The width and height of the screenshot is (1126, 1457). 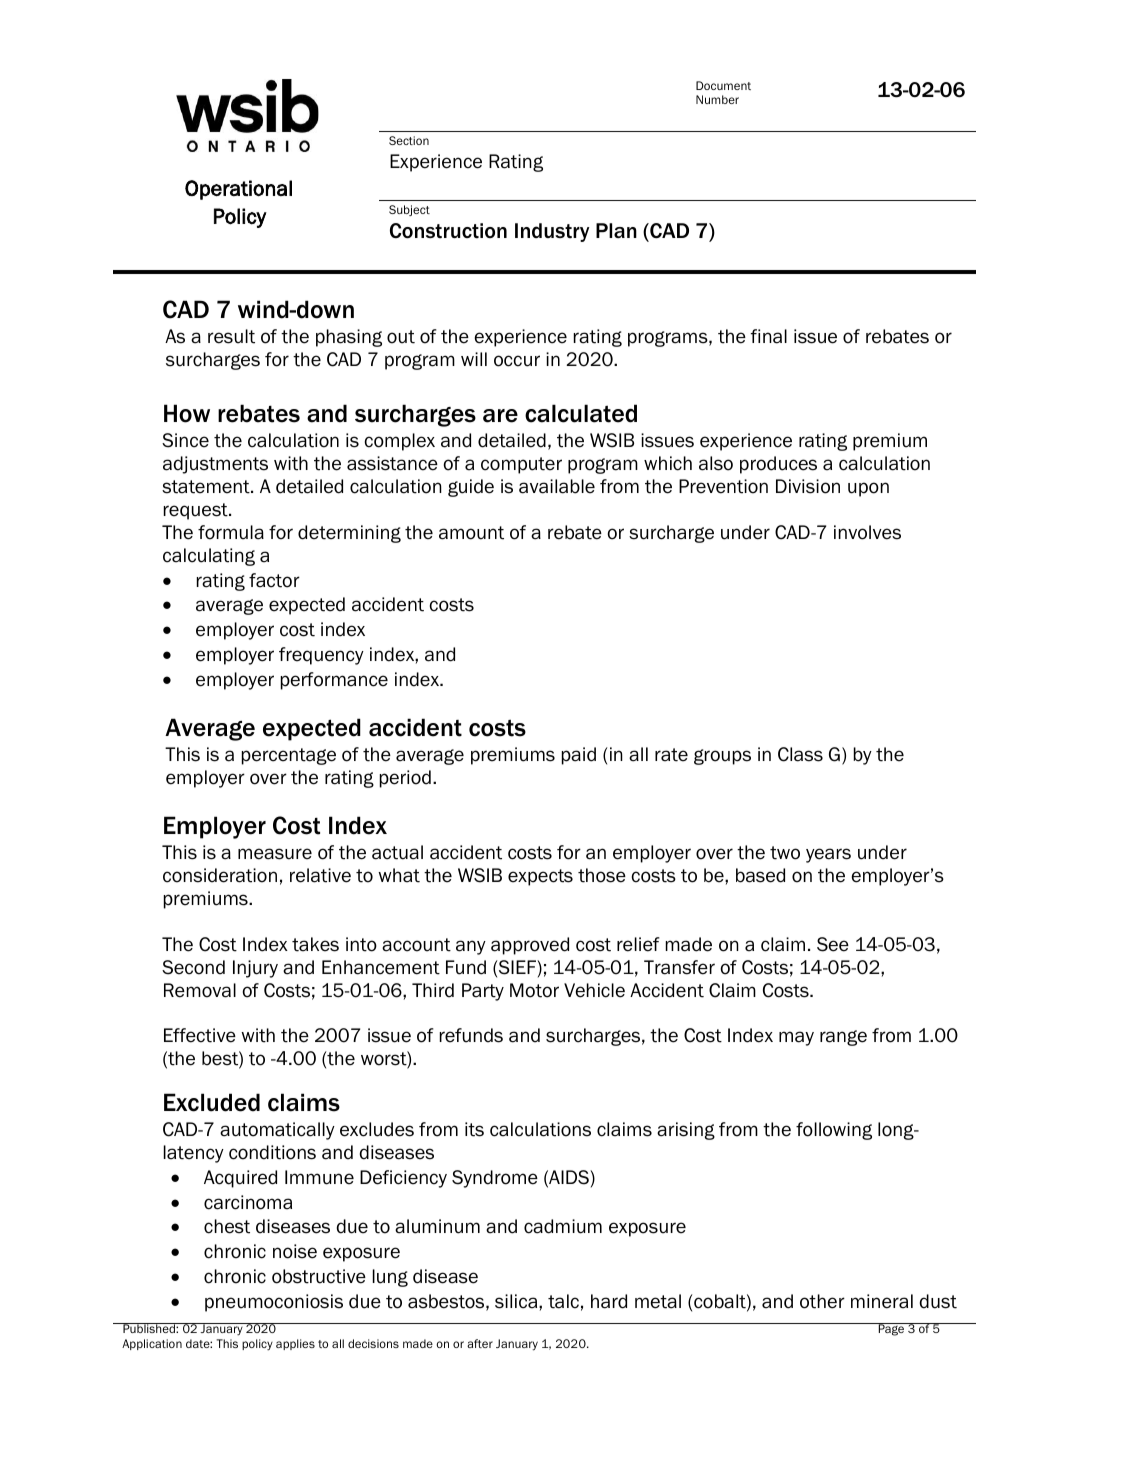 I want to click on formula, so click(x=231, y=532).
